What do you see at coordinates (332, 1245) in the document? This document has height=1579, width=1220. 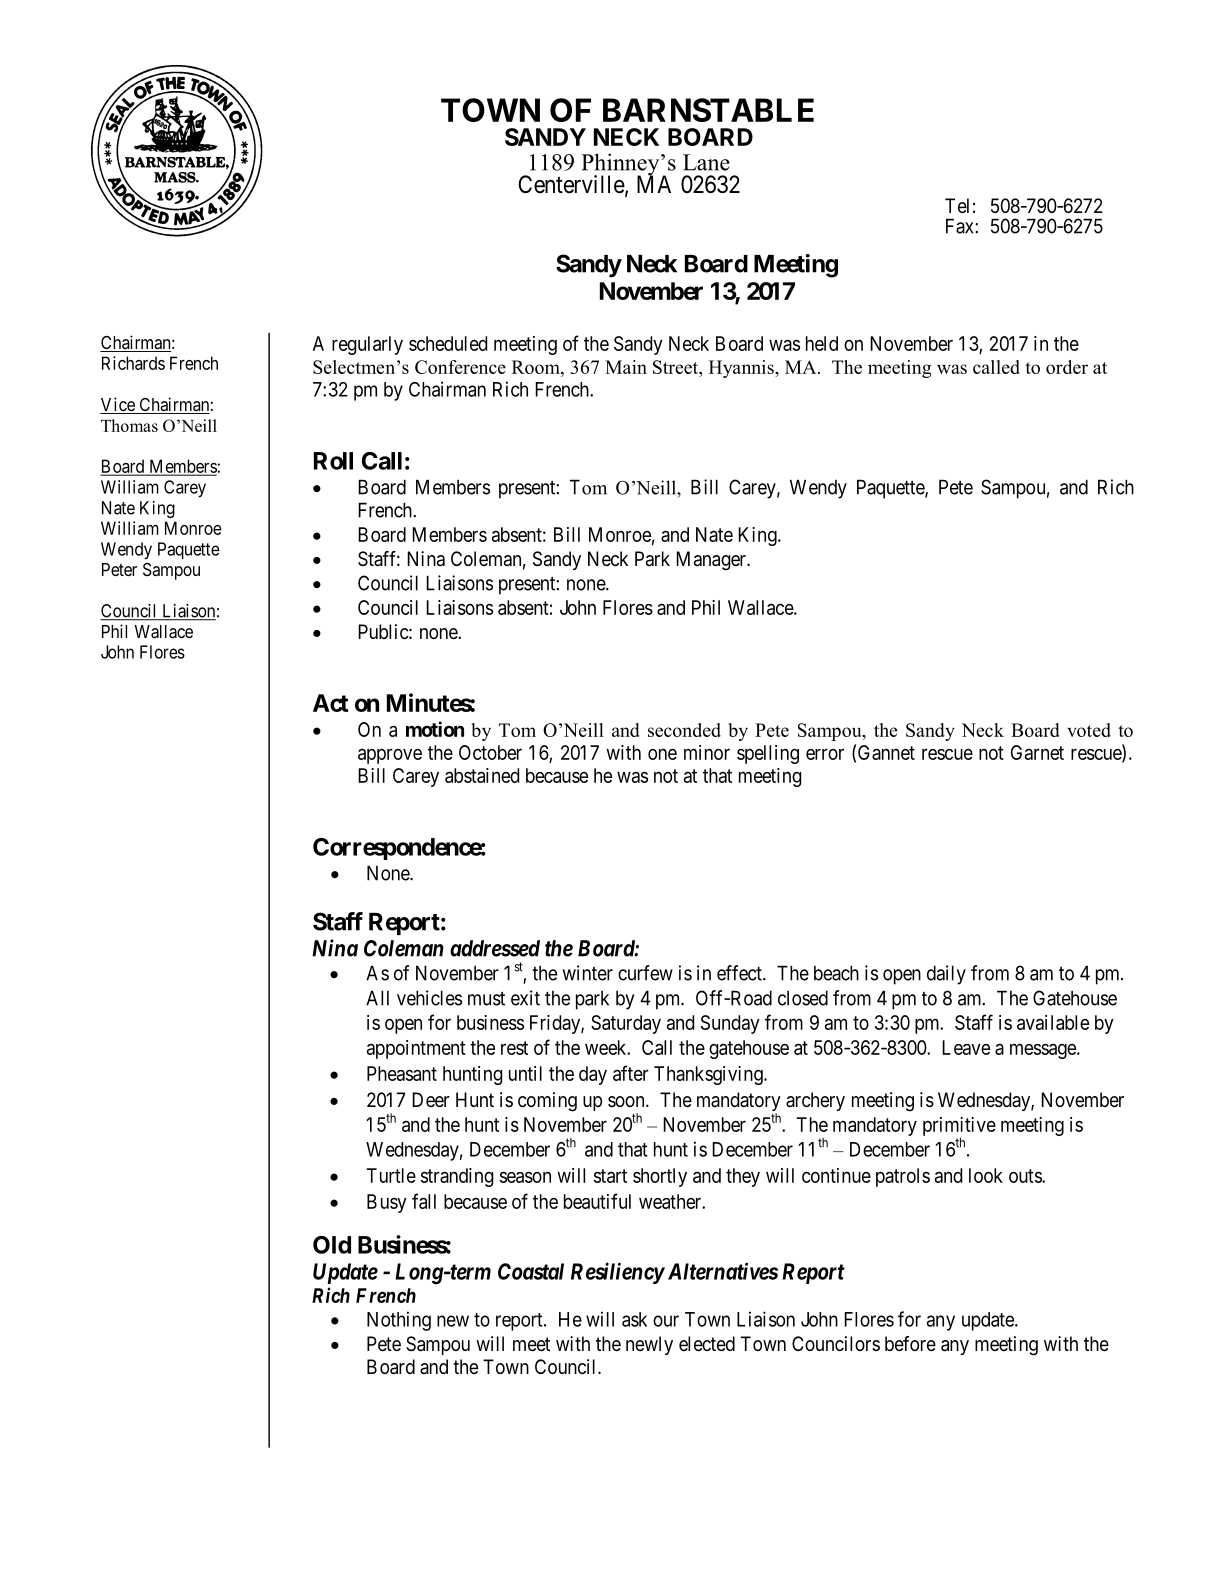 I see `Old` at bounding box center [332, 1245].
